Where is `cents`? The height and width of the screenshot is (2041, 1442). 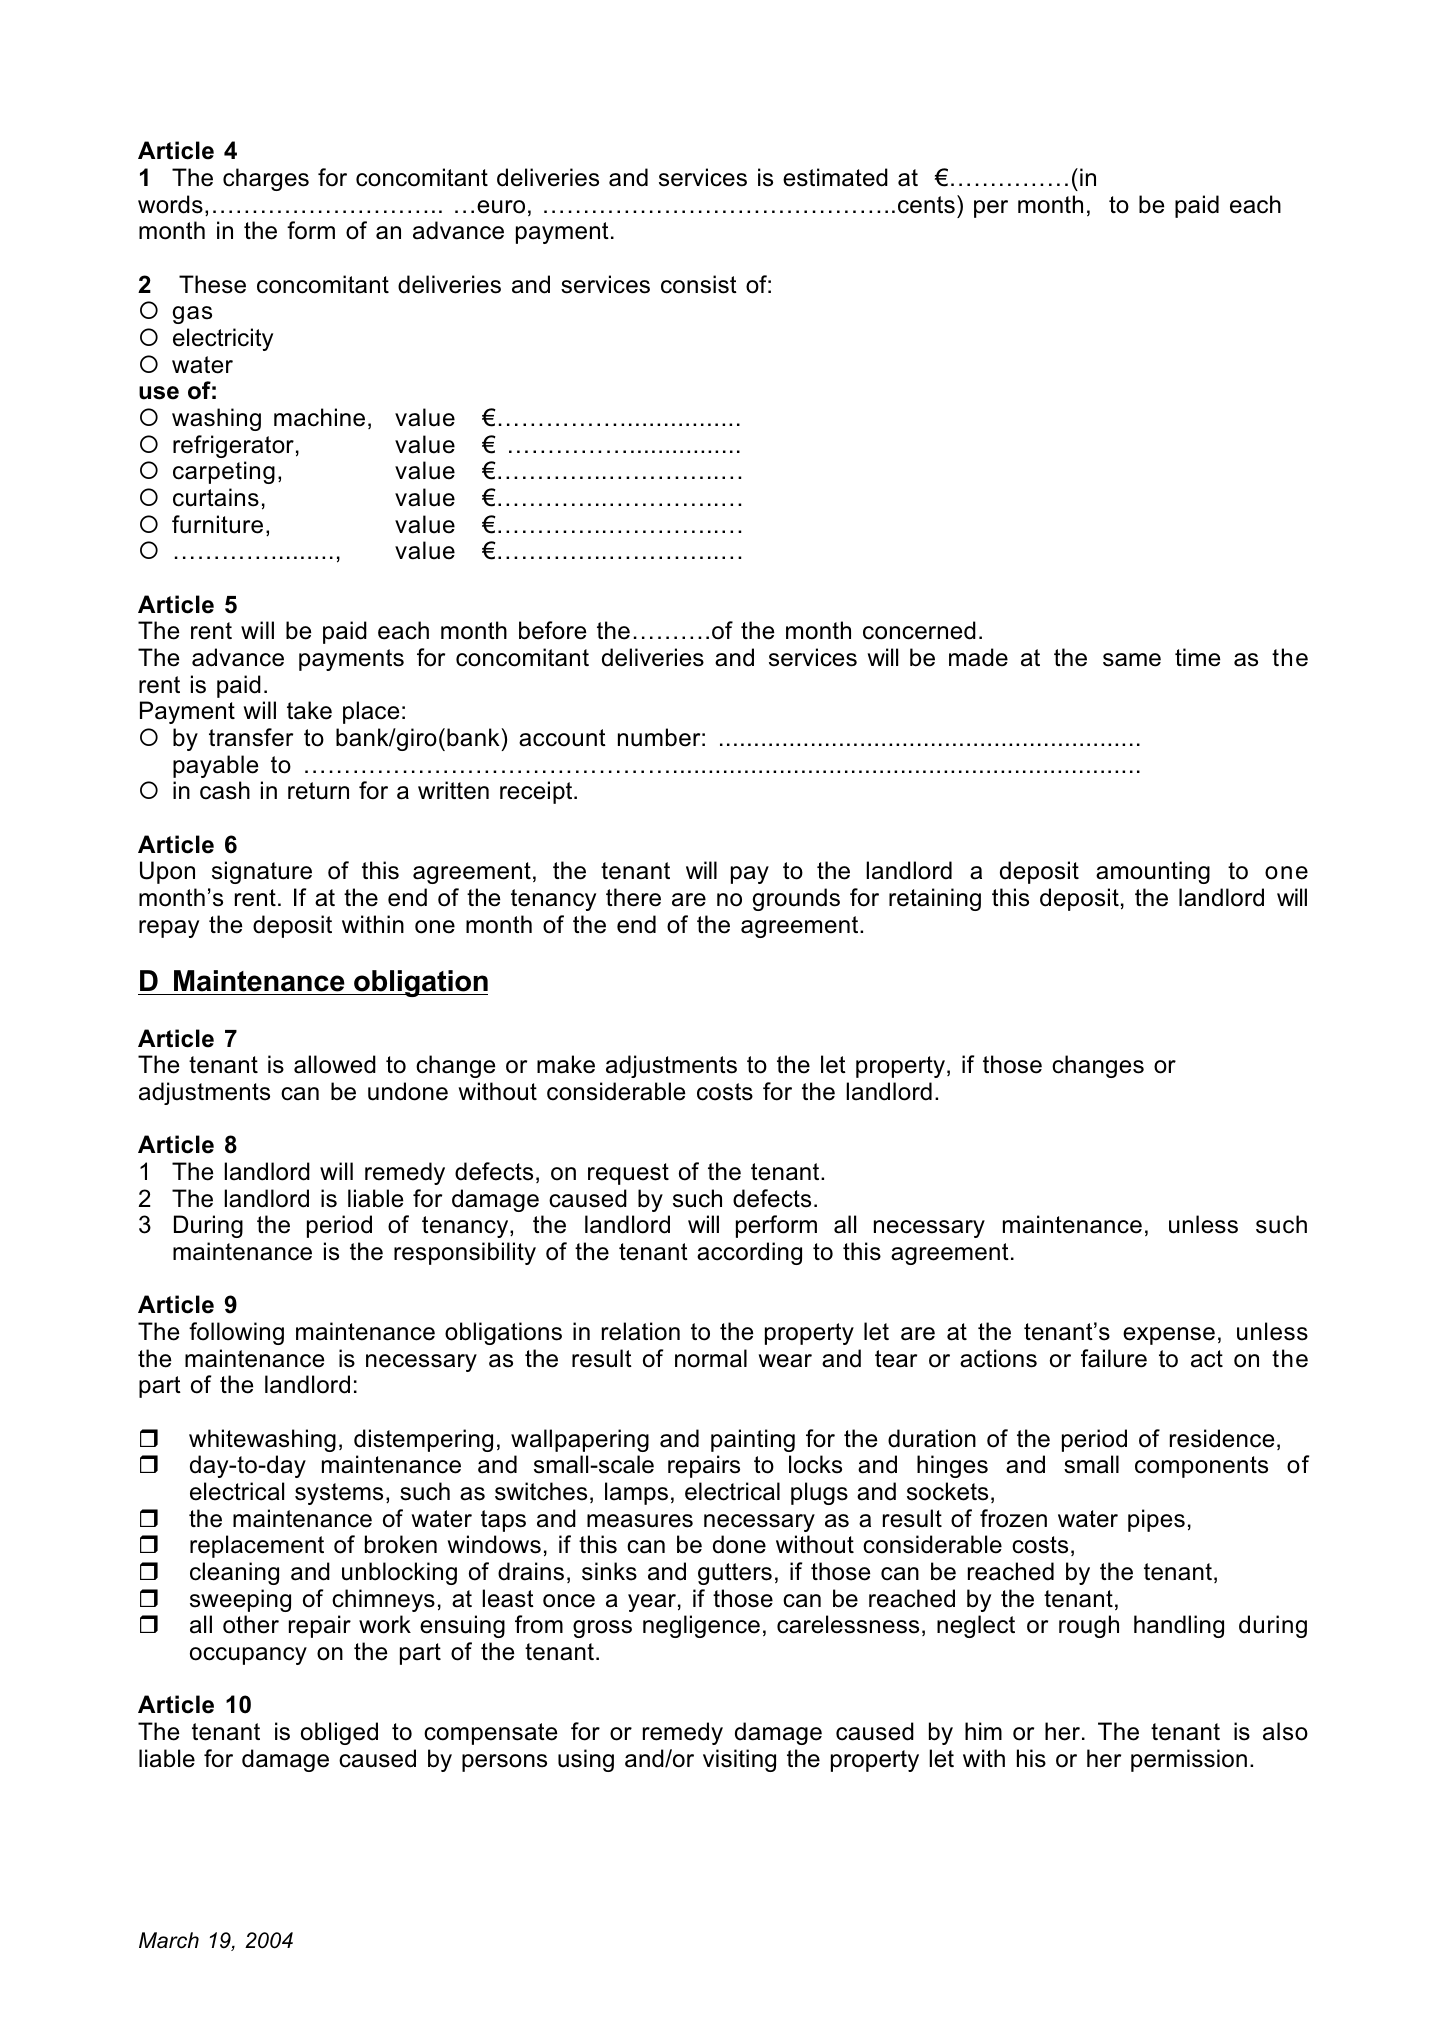
cents is located at coordinates (926, 205).
